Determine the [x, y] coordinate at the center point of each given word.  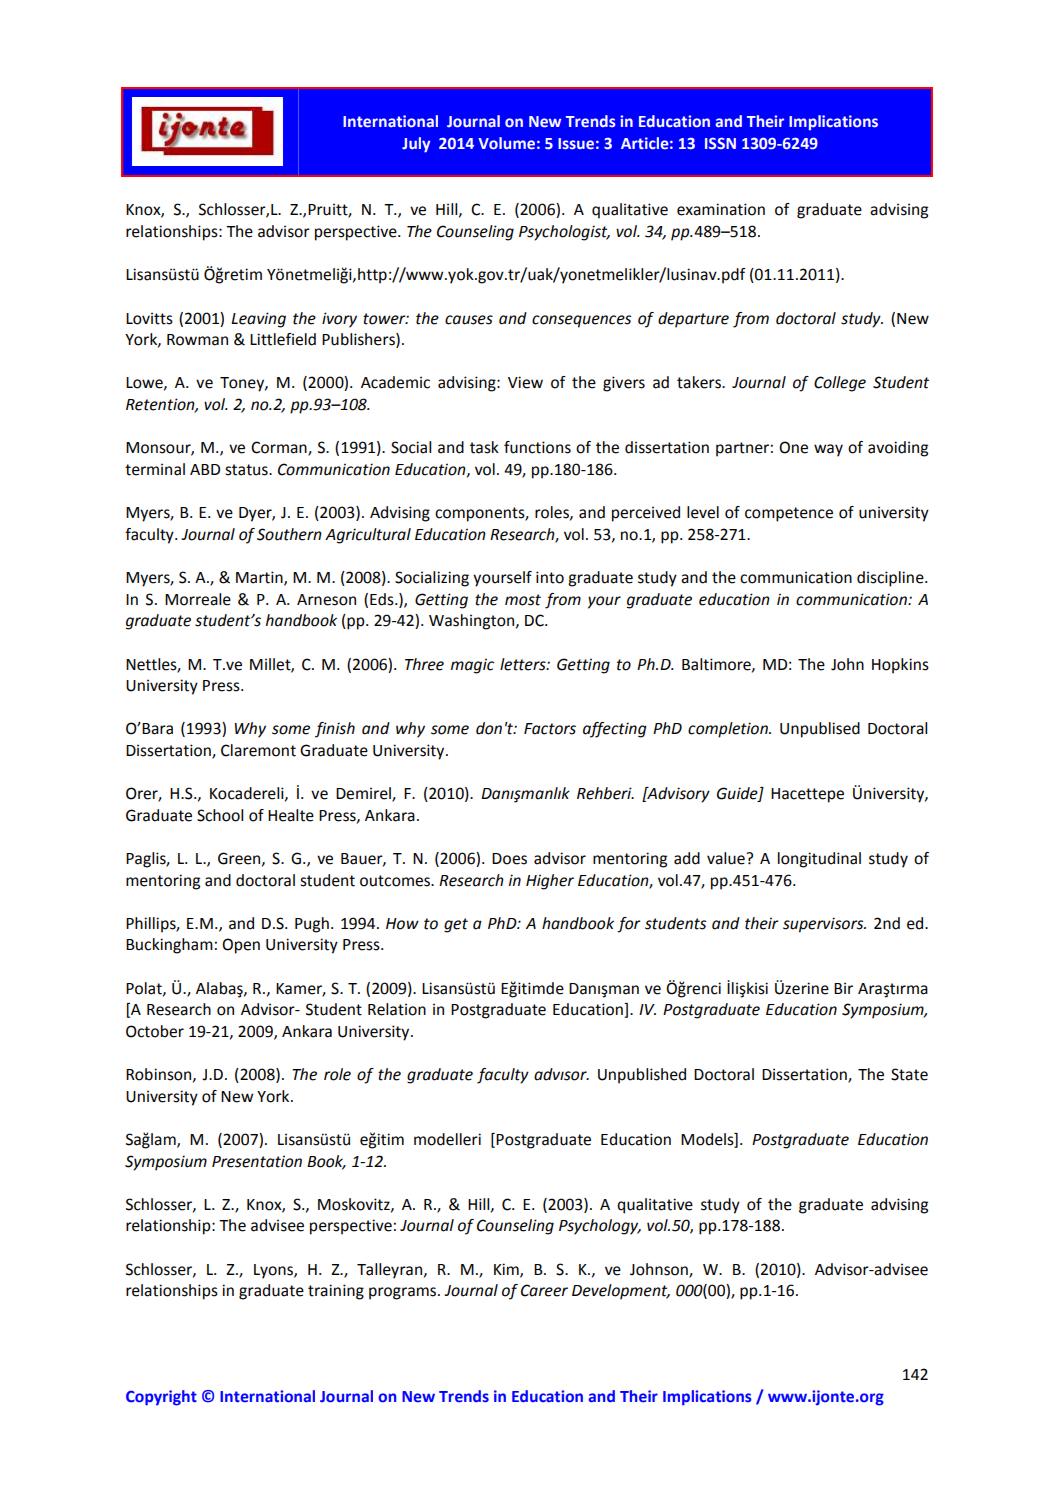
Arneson [326, 600]
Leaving [258, 320]
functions [537, 447]
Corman [280, 448]
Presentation [257, 1161]
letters [524, 664]
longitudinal [819, 860]
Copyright [161, 1398]
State [909, 1074]
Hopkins [900, 666]
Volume [507, 143]
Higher [550, 882]
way [828, 450]
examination [721, 209]
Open [241, 946]
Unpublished [642, 1076]
